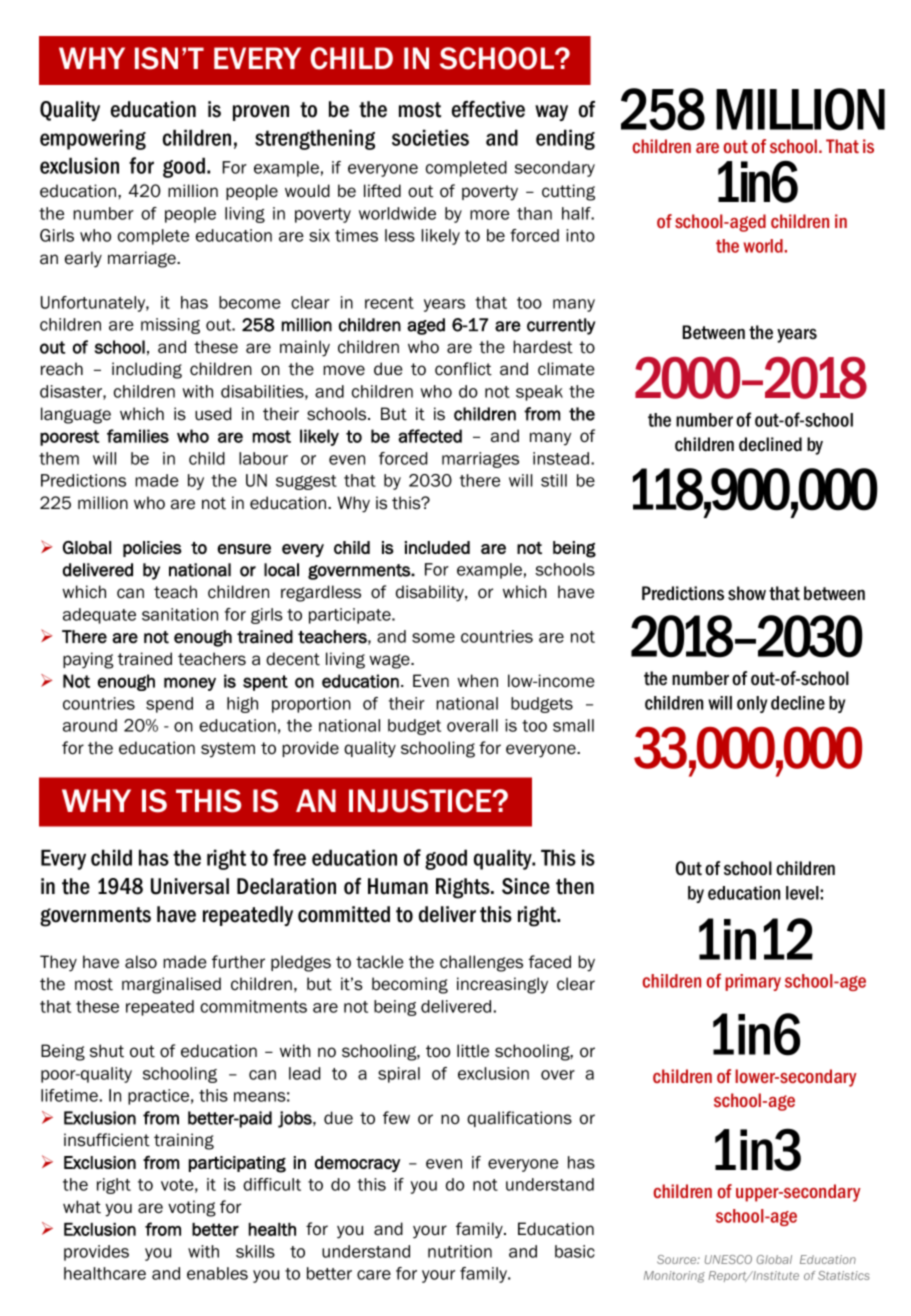 This screenshot has width=911, height=1316. Describe the element at coordinates (93, 139) in the screenshot. I see `empowering` at that location.
